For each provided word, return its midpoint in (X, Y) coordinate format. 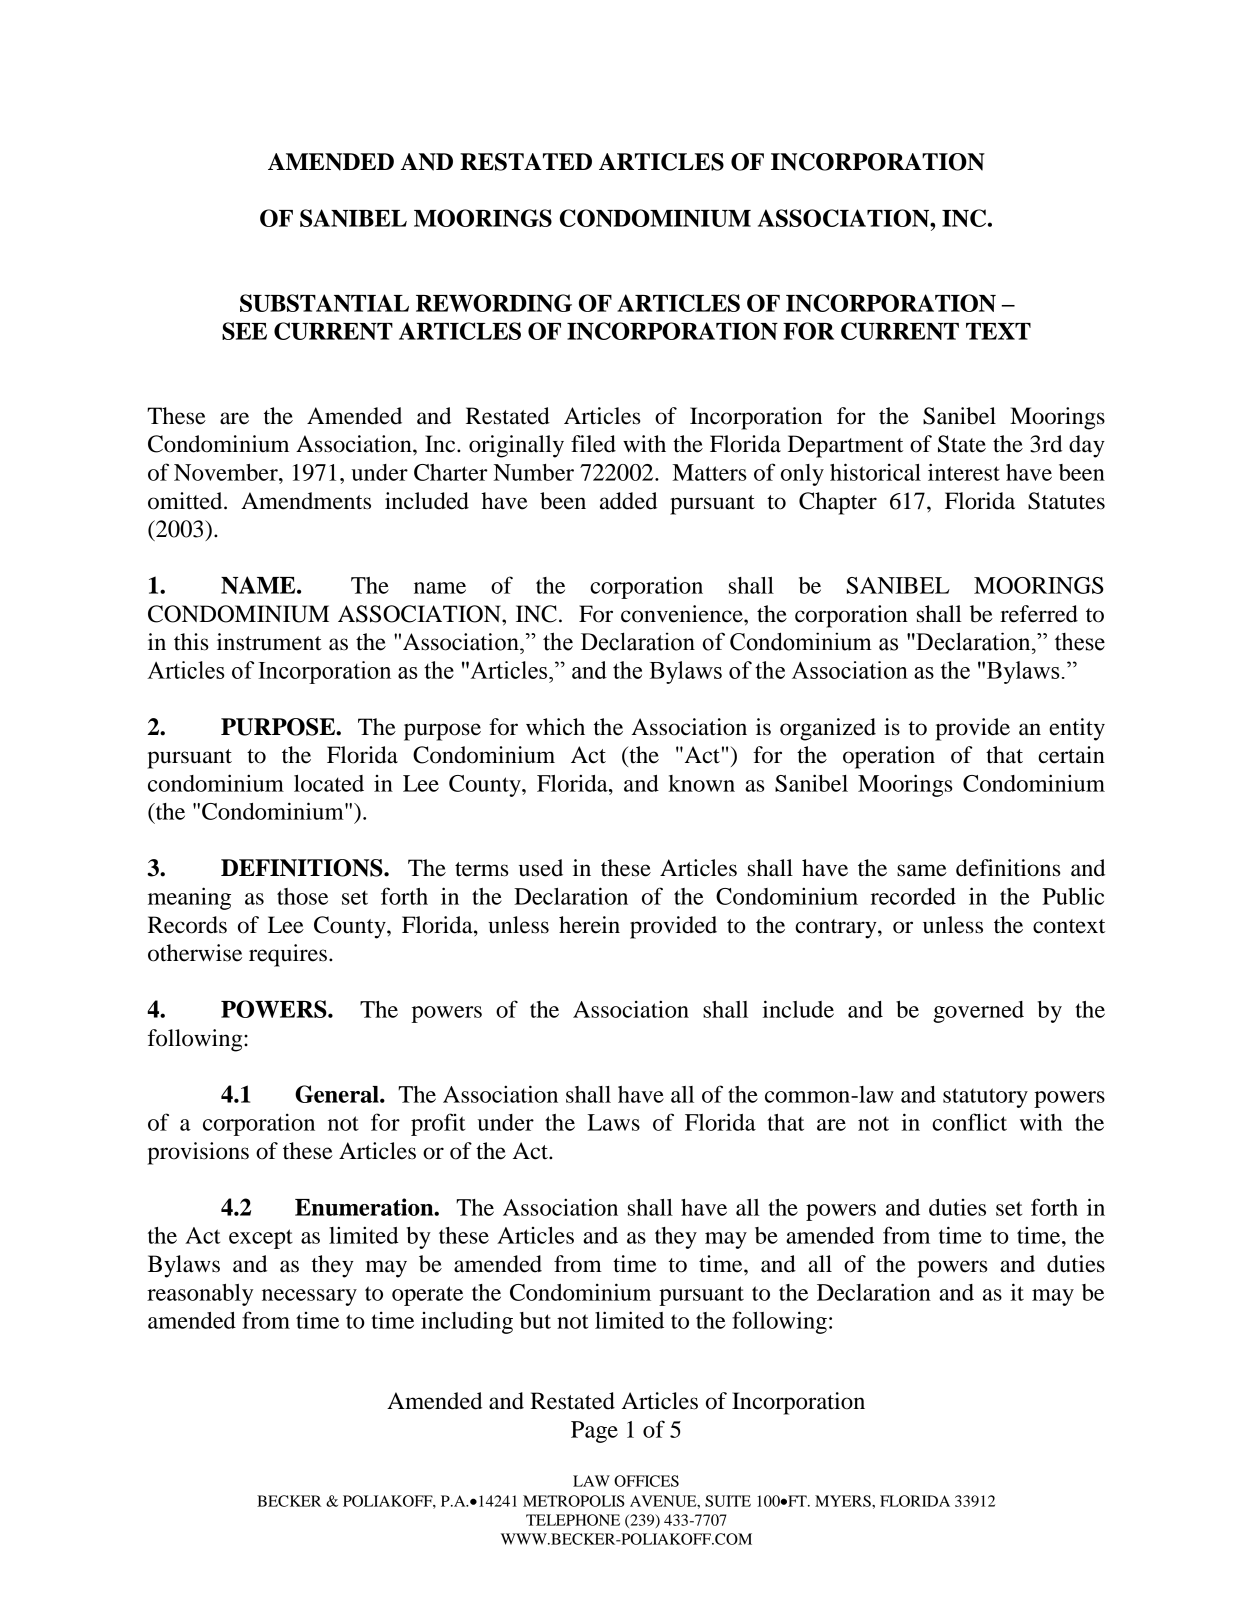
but (535, 1320)
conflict (969, 1122)
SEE (244, 331)
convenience (683, 614)
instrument (269, 642)
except (261, 1239)
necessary (309, 1297)
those (302, 896)
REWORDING (494, 303)
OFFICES (646, 1481)
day (1087, 446)
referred (1039, 614)
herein (589, 925)
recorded (913, 896)
